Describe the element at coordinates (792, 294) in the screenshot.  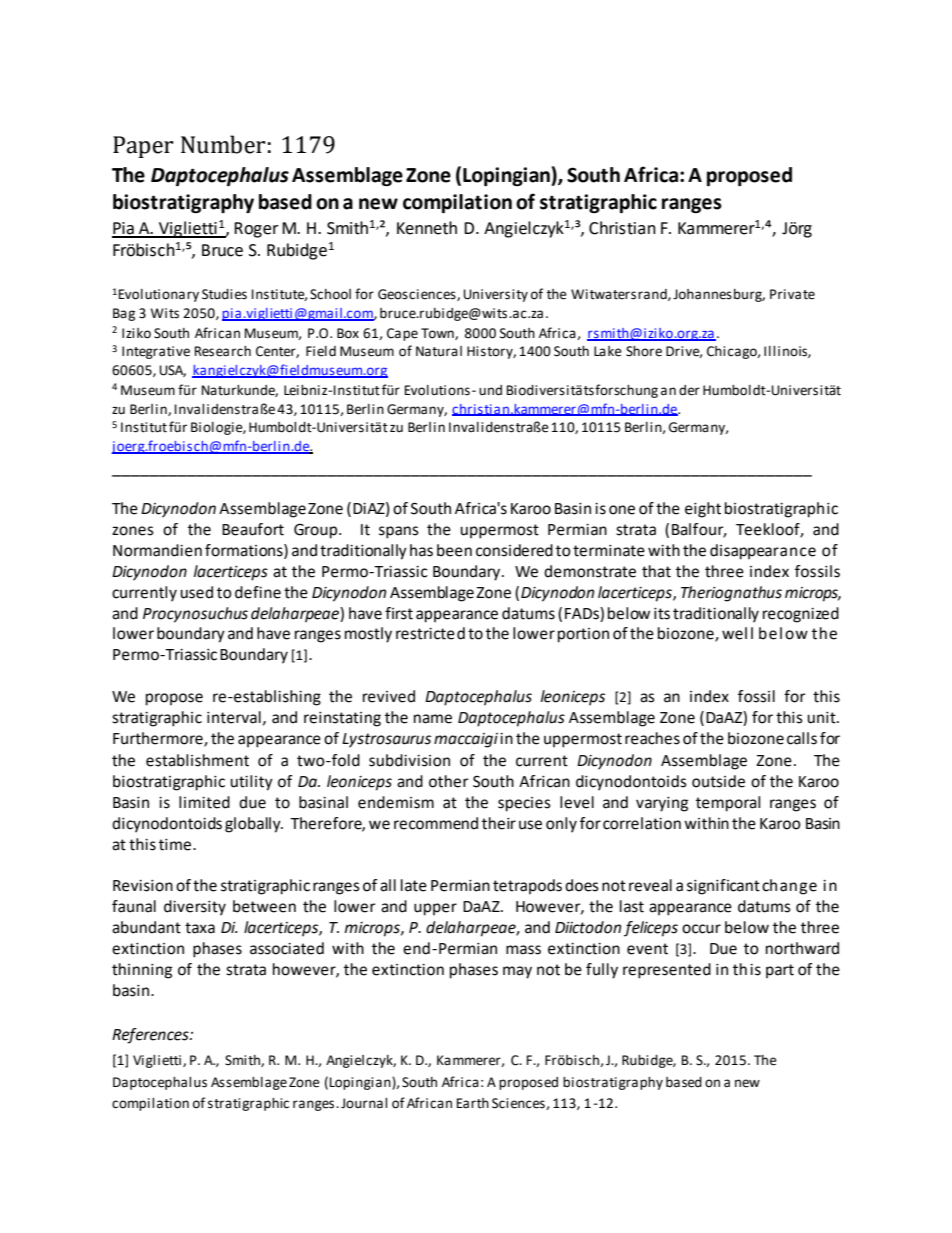
I see `Private` at that location.
